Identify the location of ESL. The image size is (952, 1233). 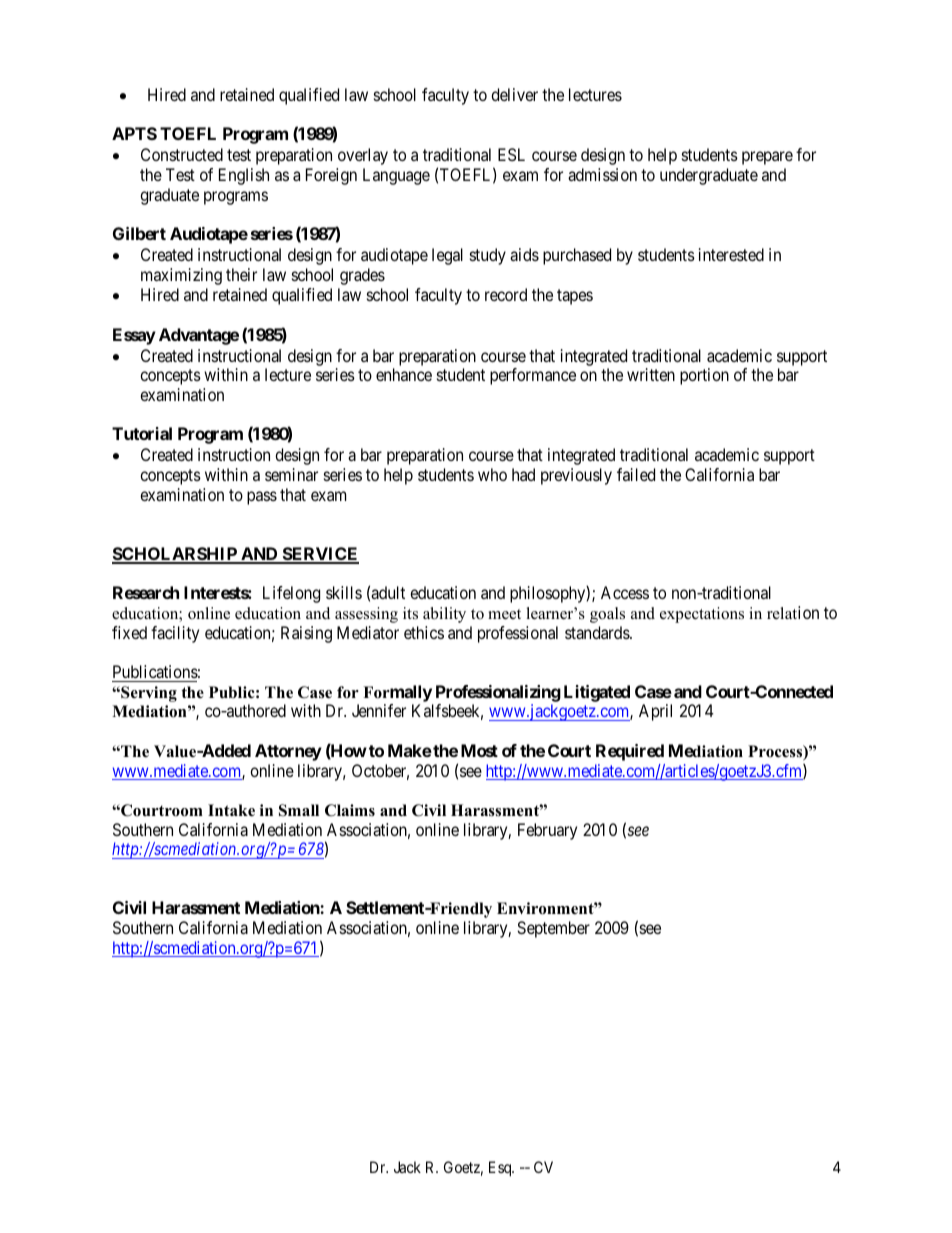
(511, 154).
